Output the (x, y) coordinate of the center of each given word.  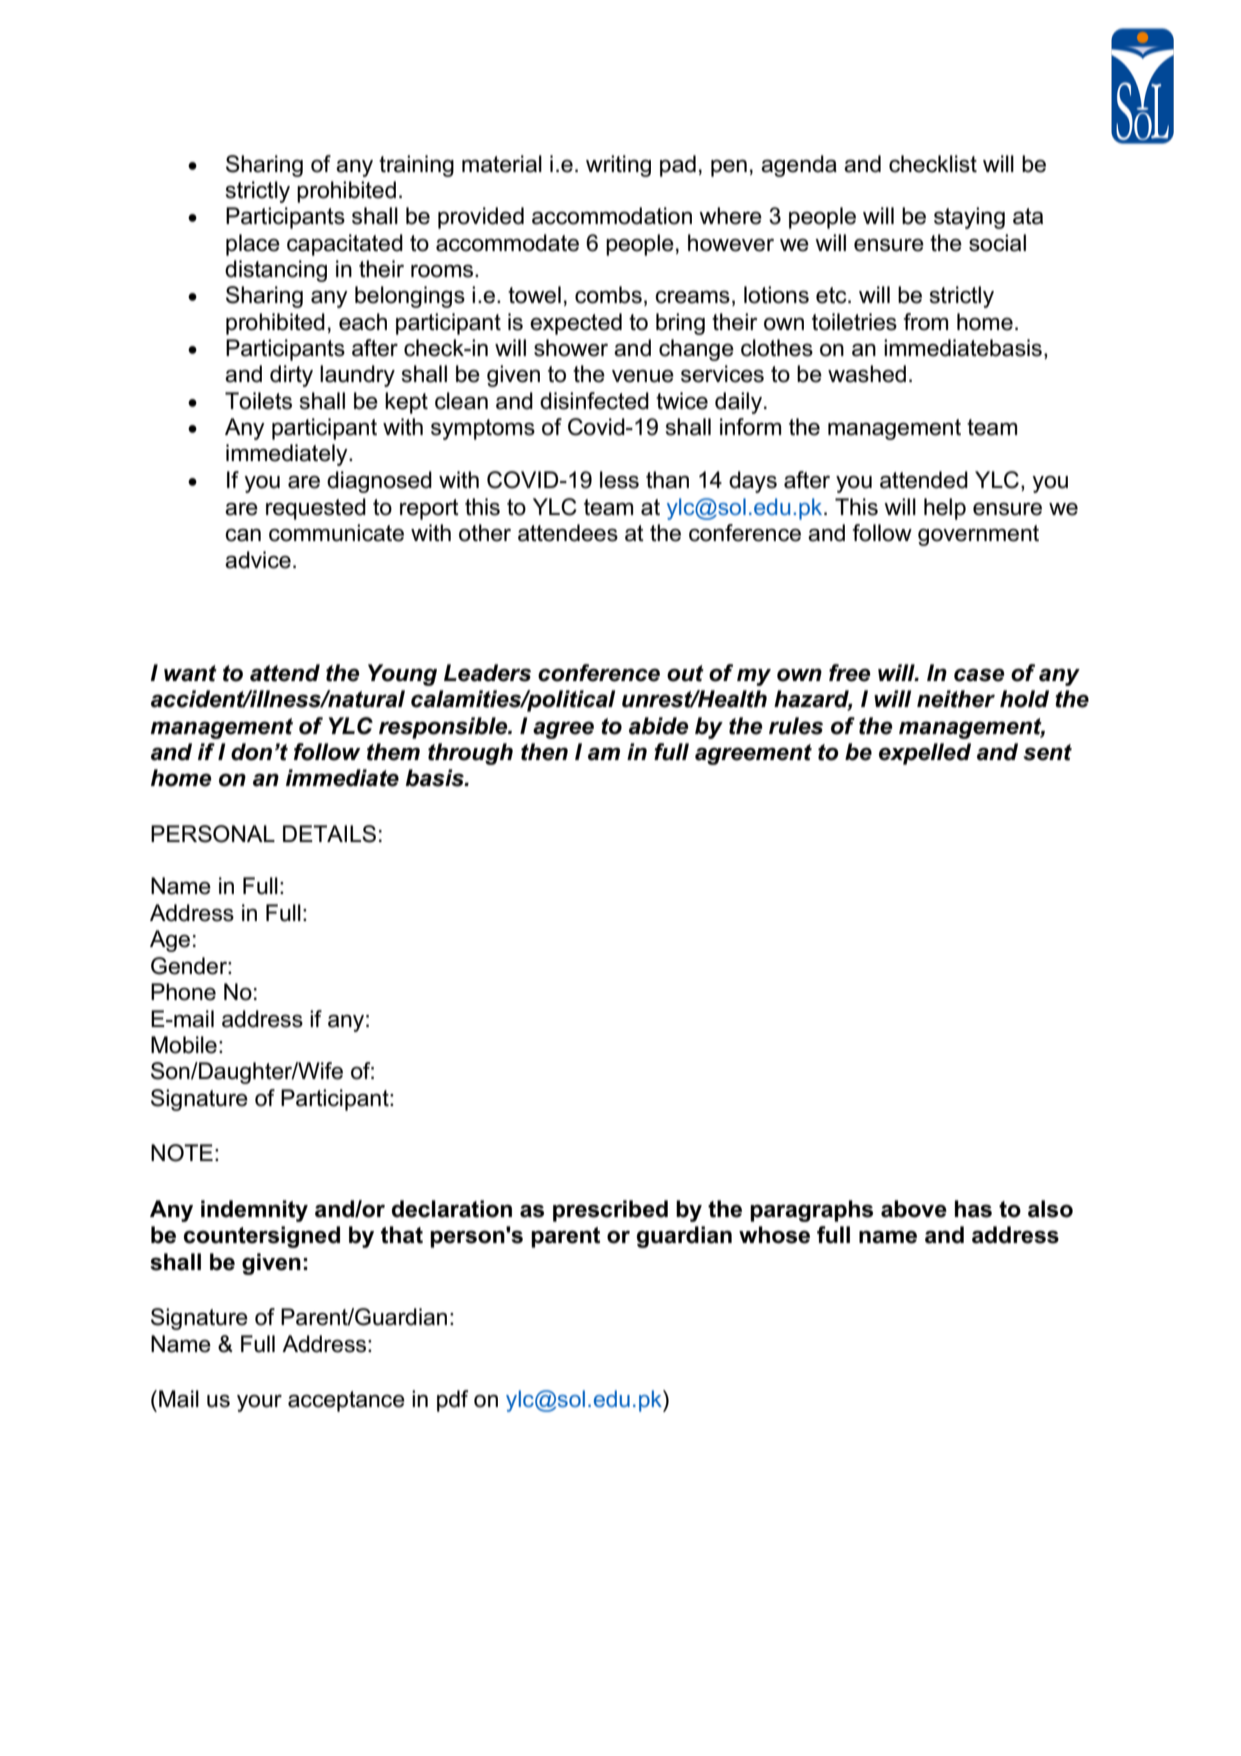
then (544, 752)
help (945, 509)
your (259, 1403)
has (973, 1209)
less (619, 480)
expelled (925, 754)
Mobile (184, 1045)
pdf (452, 1401)
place (253, 245)
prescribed (610, 1211)
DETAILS (329, 834)
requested (316, 509)
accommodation (612, 216)
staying (969, 218)
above (914, 1209)
